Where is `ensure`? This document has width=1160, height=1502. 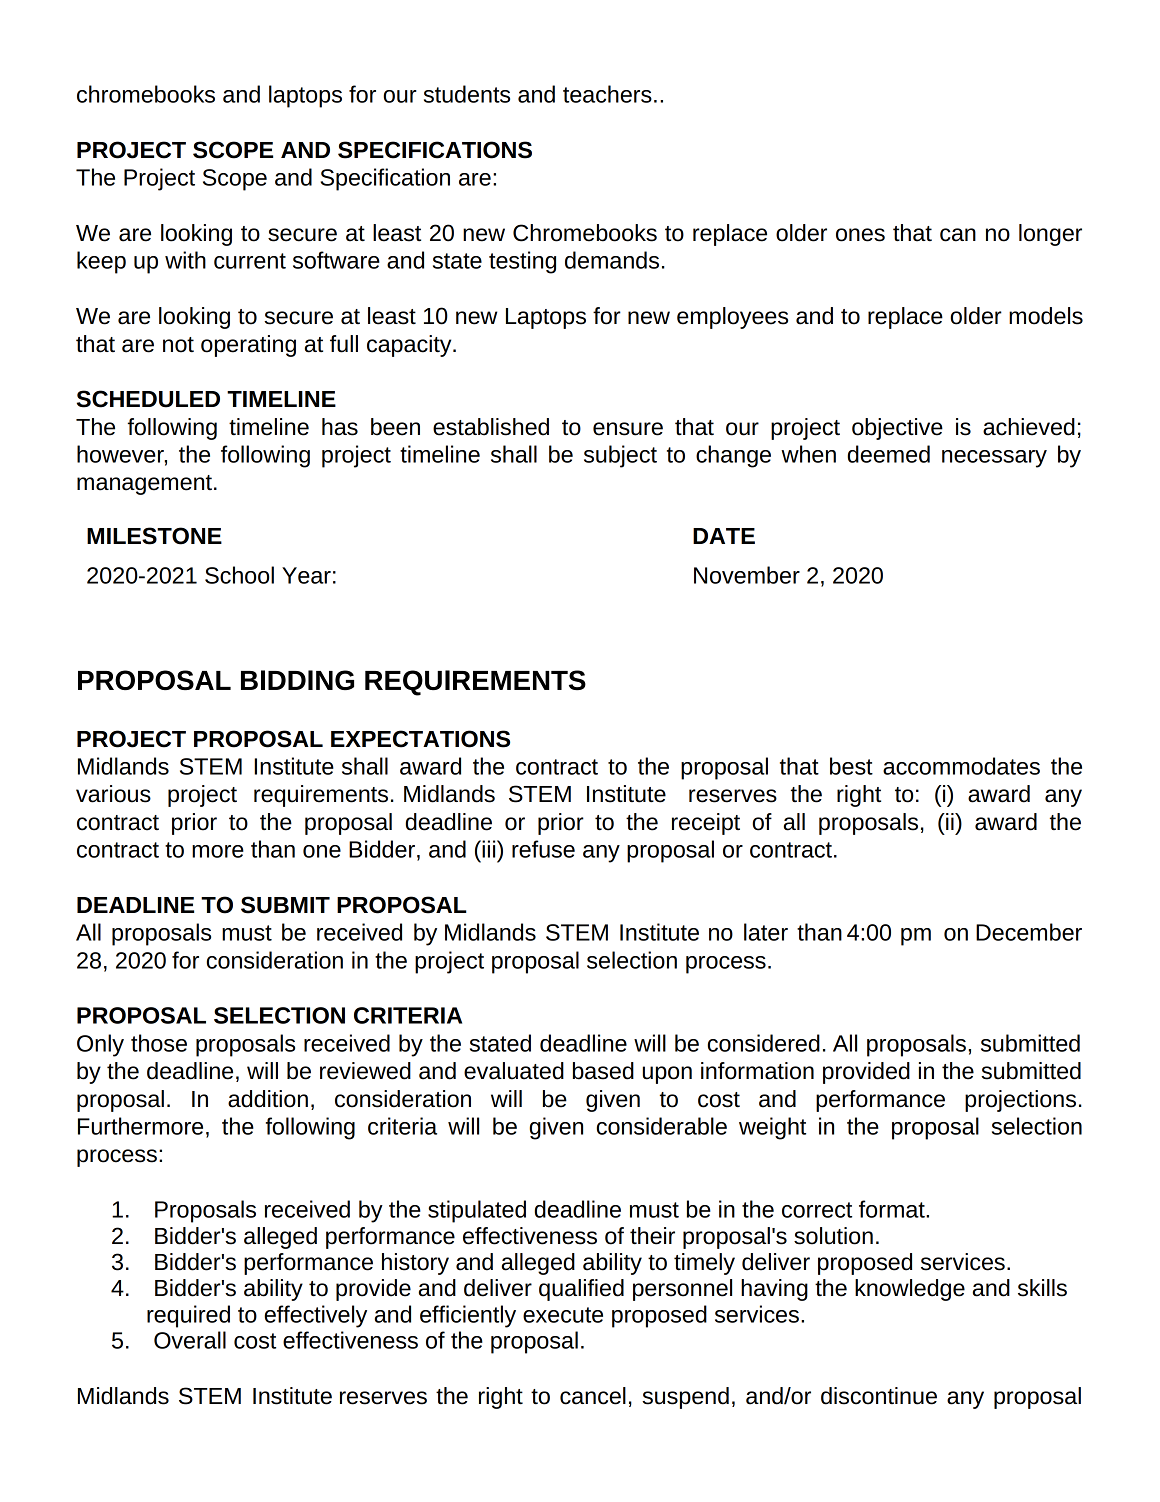 ensure is located at coordinates (628, 429).
